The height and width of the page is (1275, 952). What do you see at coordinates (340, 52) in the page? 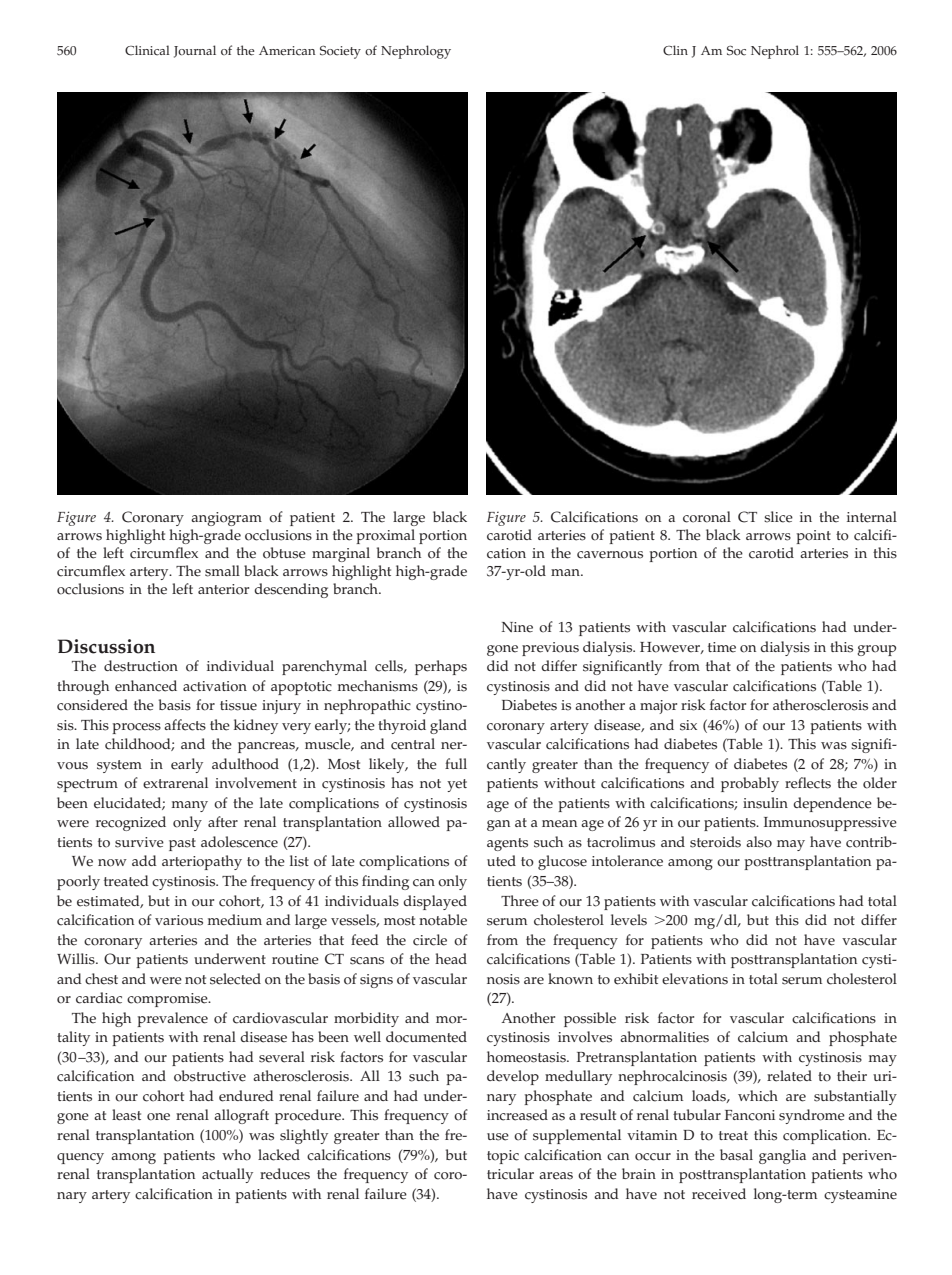
I see `Society` at bounding box center [340, 52].
